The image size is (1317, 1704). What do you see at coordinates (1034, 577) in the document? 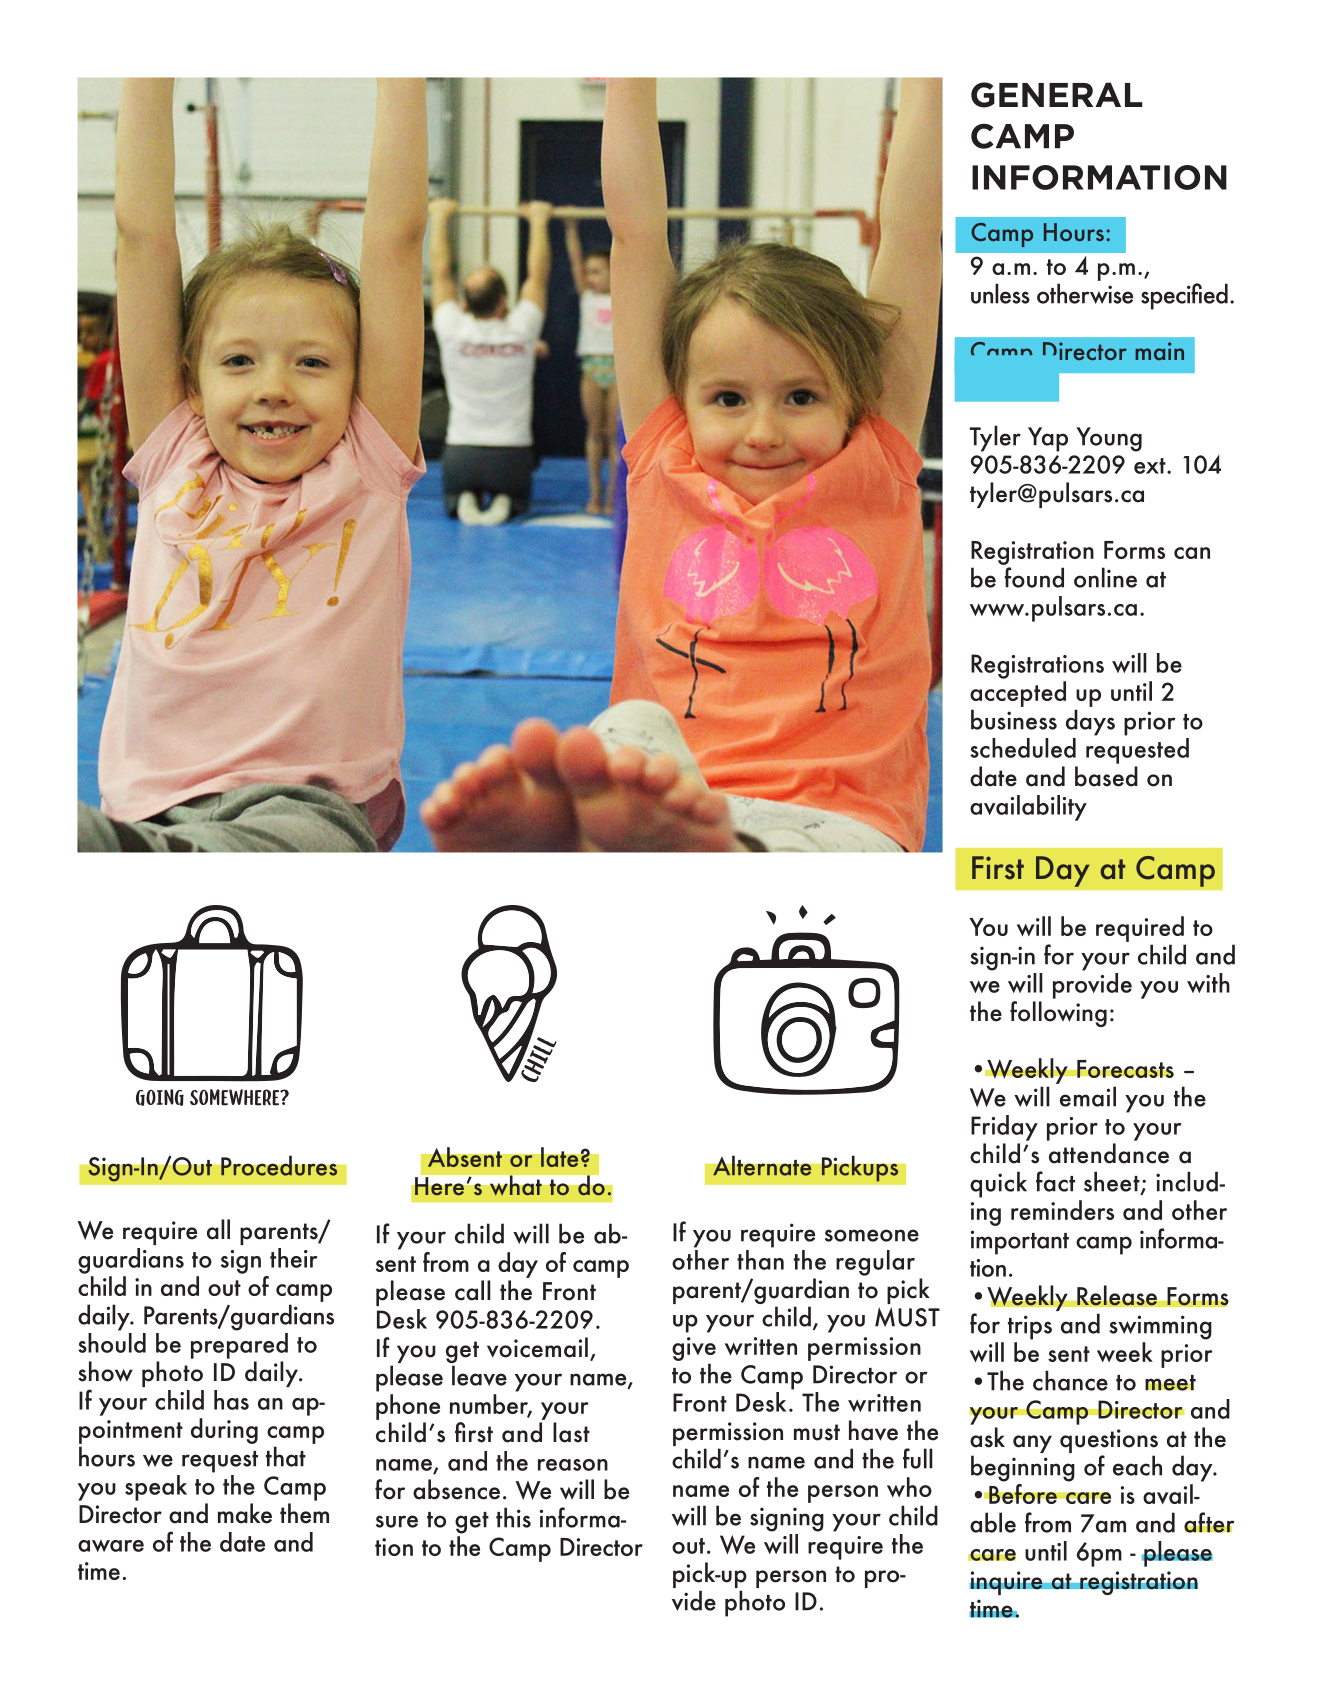
I see `found` at bounding box center [1034, 577].
